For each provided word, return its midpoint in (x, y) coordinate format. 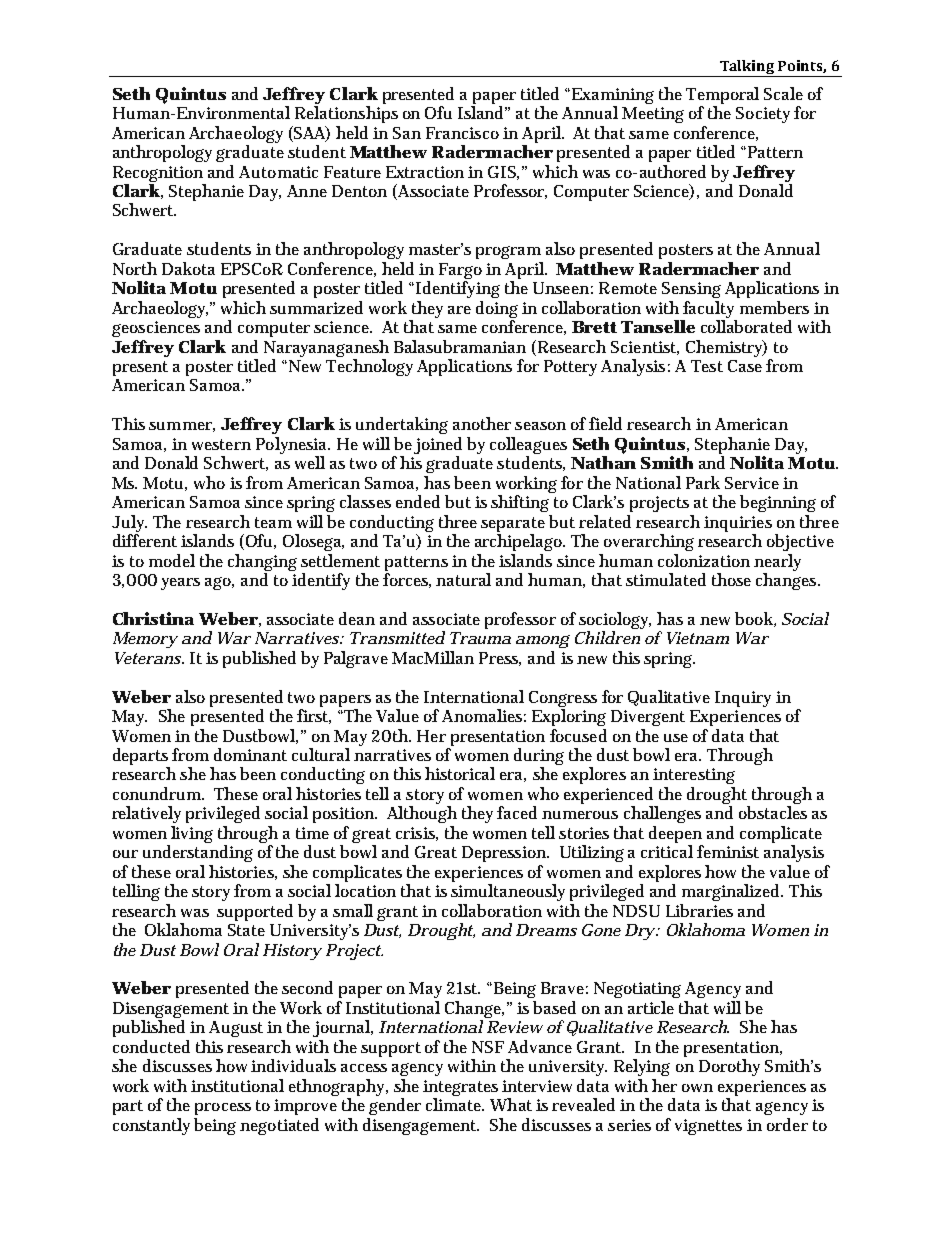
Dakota (188, 268)
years (180, 584)
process (223, 1109)
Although (422, 814)
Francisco (462, 133)
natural (463, 579)
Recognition (159, 175)
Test (707, 366)
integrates (460, 1089)
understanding (198, 853)
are (459, 310)
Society (763, 115)
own (697, 1088)
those (731, 579)
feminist (728, 851)
